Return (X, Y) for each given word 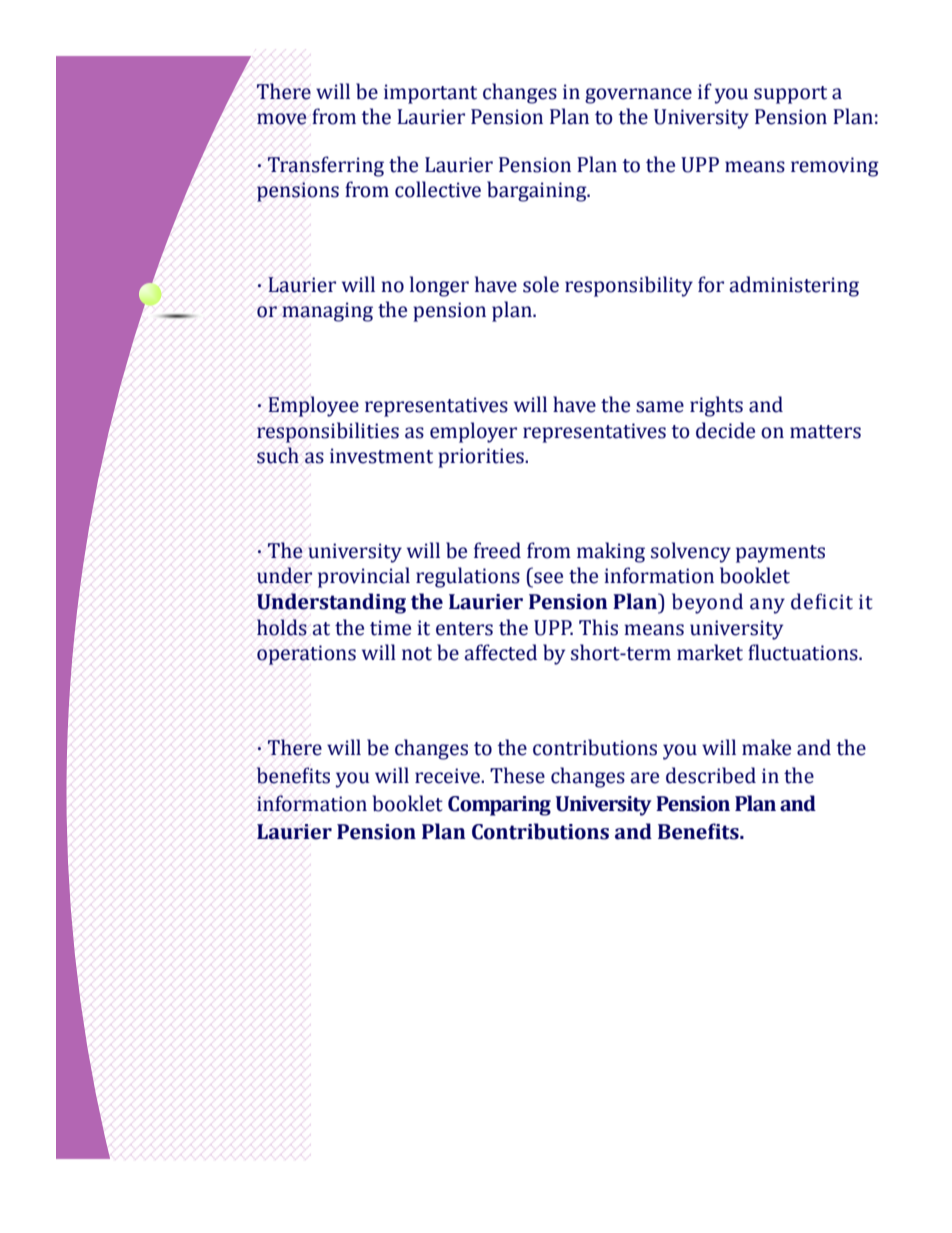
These (517, 775)
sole (541, 284)
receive (448, 776)
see (548, 578)
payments (780, 554)
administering (794, 286)
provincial (364, 577)
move (282, 119)
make (766, 747)
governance (638, 96)
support (790, 95)
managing (327, 312)
